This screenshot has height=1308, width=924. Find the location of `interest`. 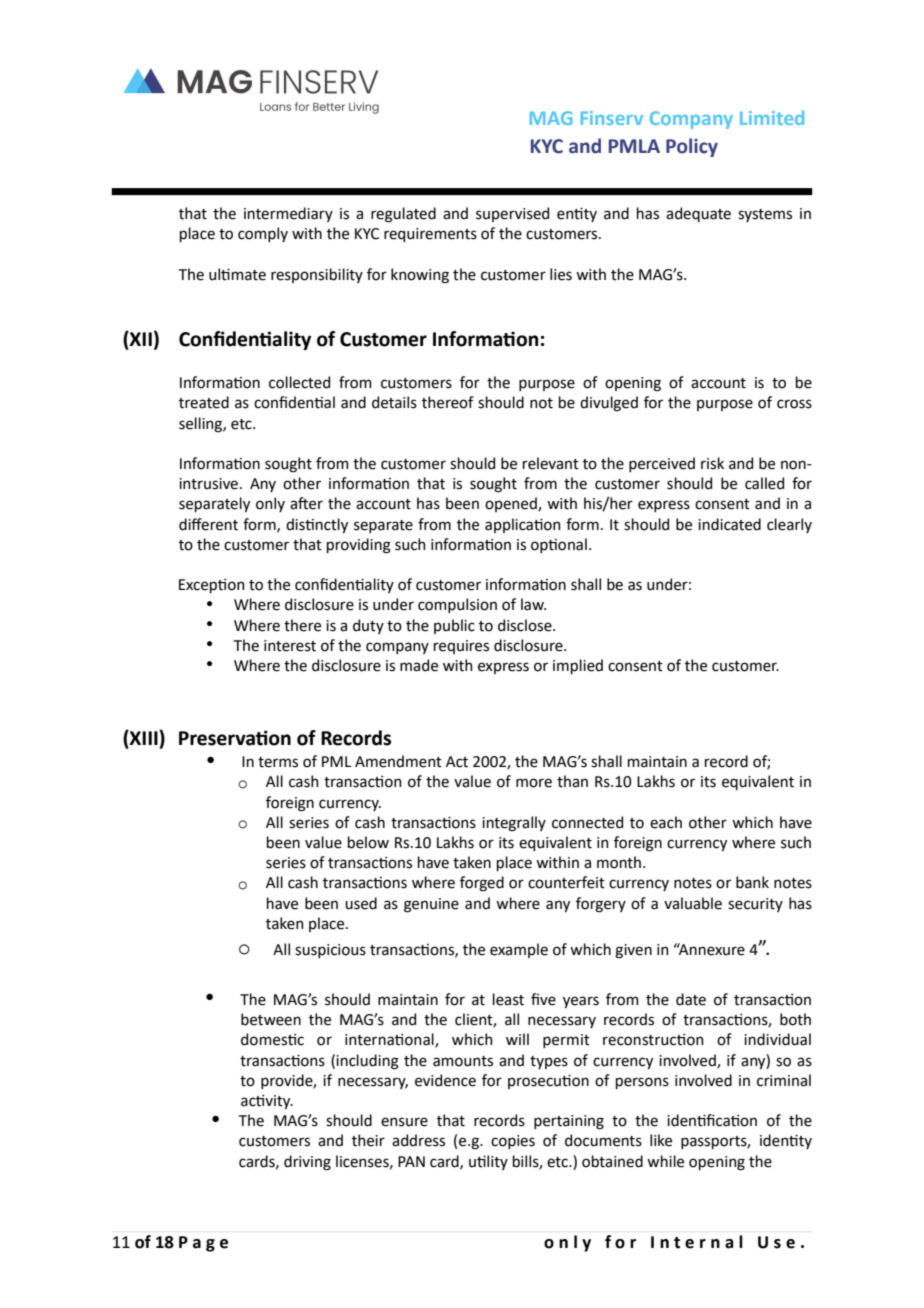

interest is located at coordinates (290, 646).
